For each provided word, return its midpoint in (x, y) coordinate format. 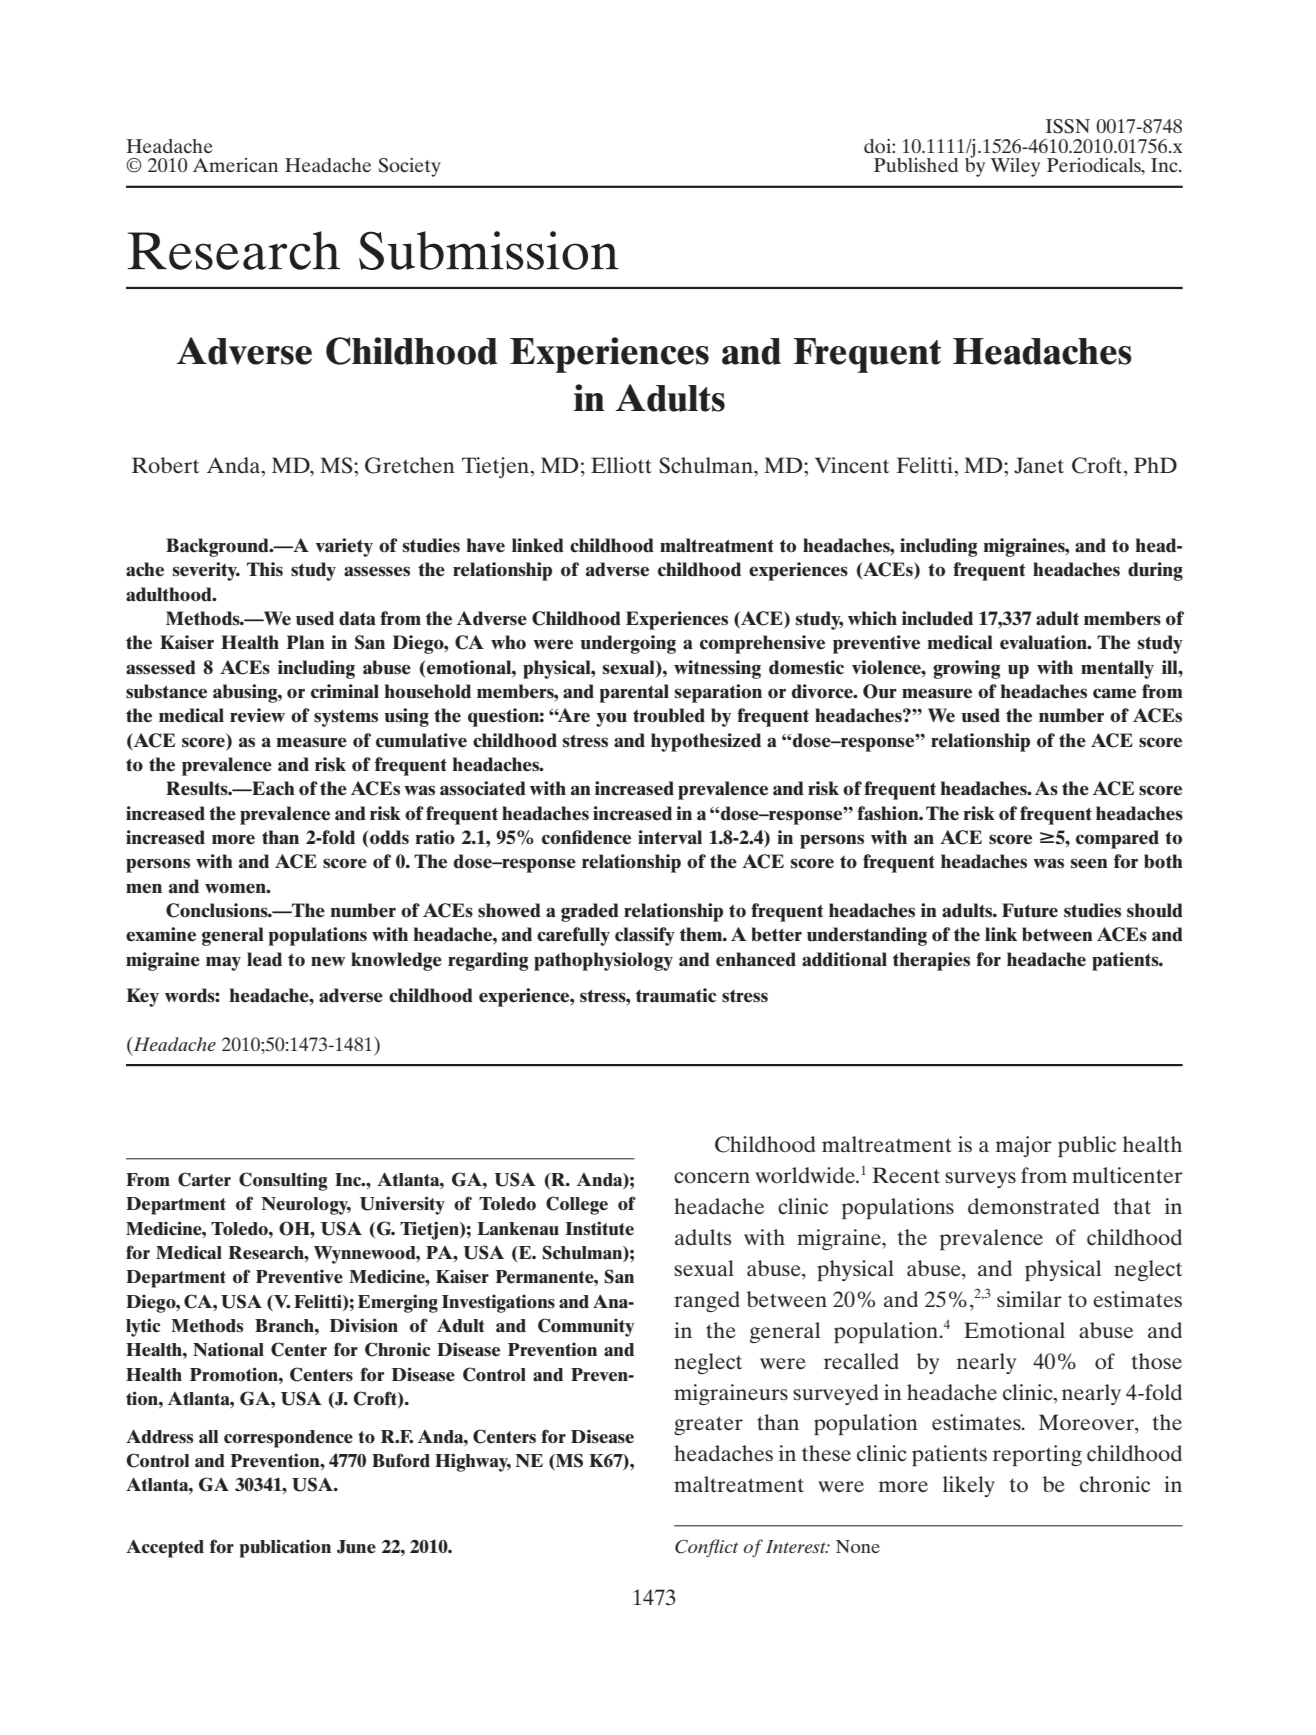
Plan (305, 642)
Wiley (1015, 167)
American (235, 165)
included (937, 618)
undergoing (628, 644)
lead (264, 959)
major (1024, 1146)
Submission (489, 250)
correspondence (288, 1439)
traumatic (676, 995)
